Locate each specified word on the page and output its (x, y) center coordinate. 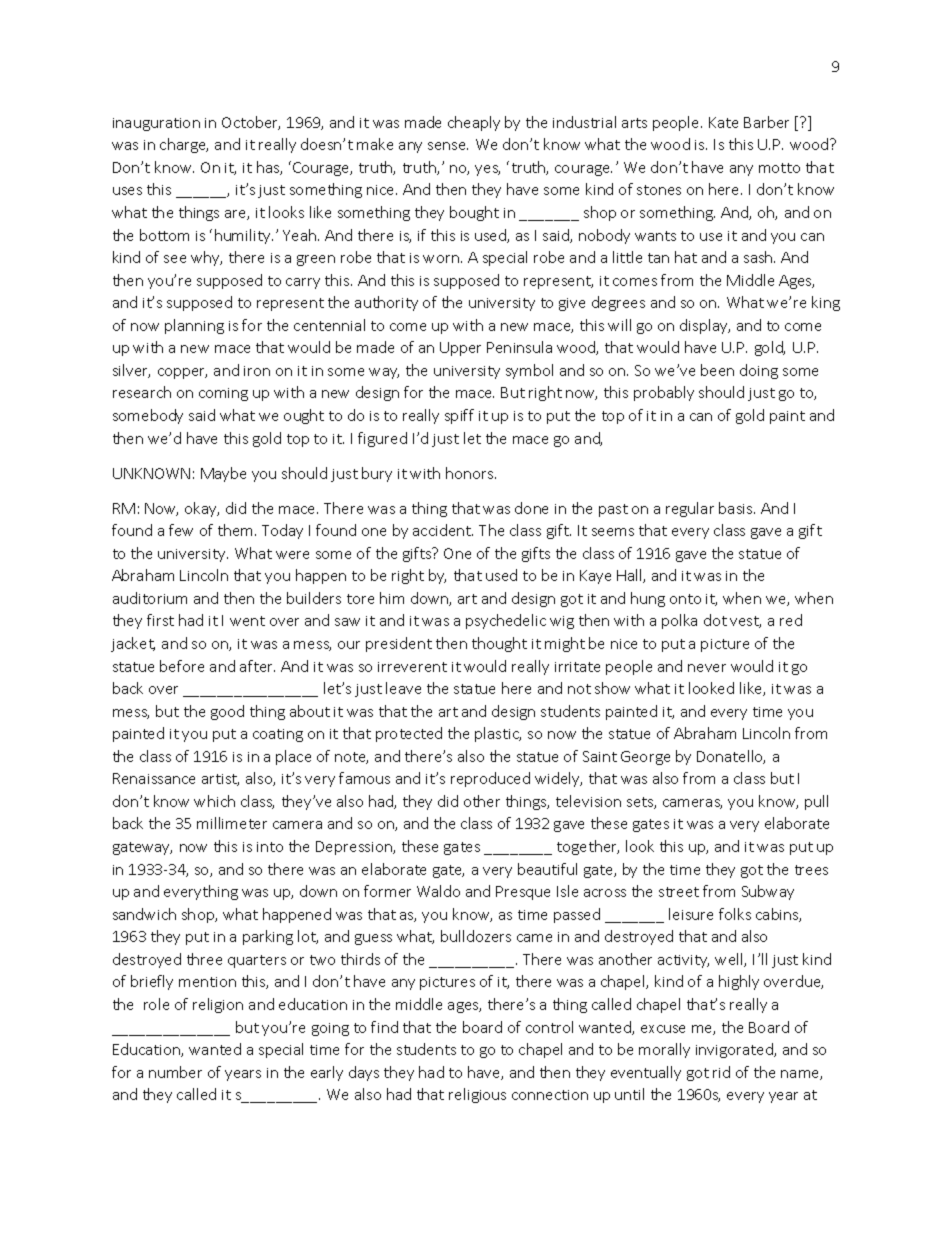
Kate (723, 122)
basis (737, 508)
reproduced (490, 779)
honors (471, 473)
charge (184, 145)
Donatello (731, 757)
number (175, 1072)
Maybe (223, 474)
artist (220, 780)
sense (448, 146)
